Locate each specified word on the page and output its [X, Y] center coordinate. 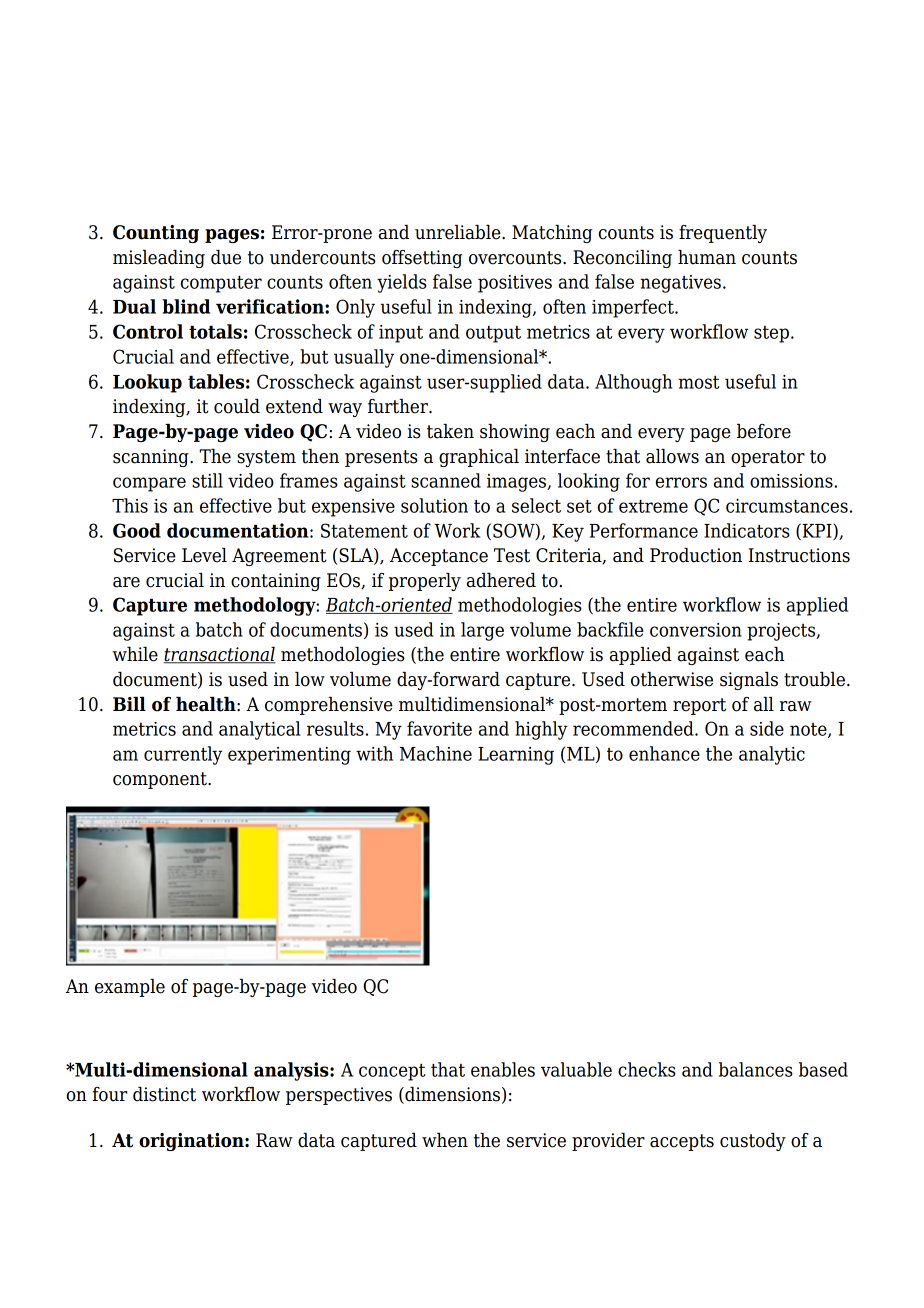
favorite [439, 728]
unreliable [459, 232]
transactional [219, 655]
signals [749, 681]
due [226, 257]
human [707, 257]
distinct [164, 1094]
